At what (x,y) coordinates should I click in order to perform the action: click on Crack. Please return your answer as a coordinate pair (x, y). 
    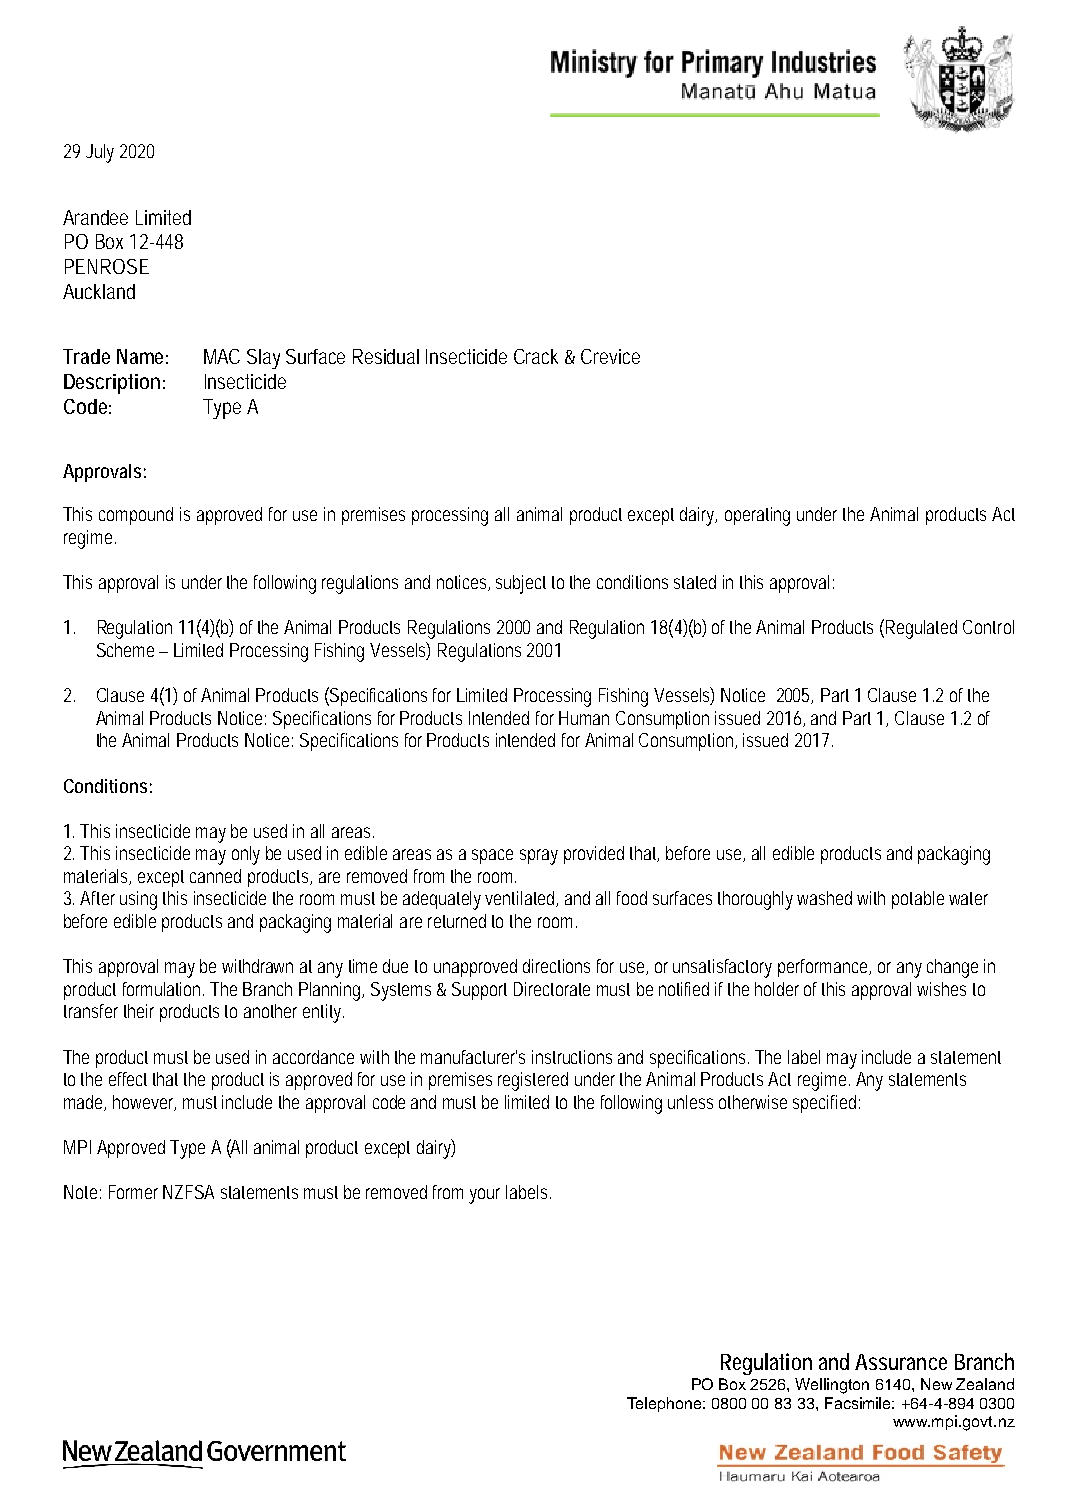
    Looking at the image, I should click on (536, 356).
